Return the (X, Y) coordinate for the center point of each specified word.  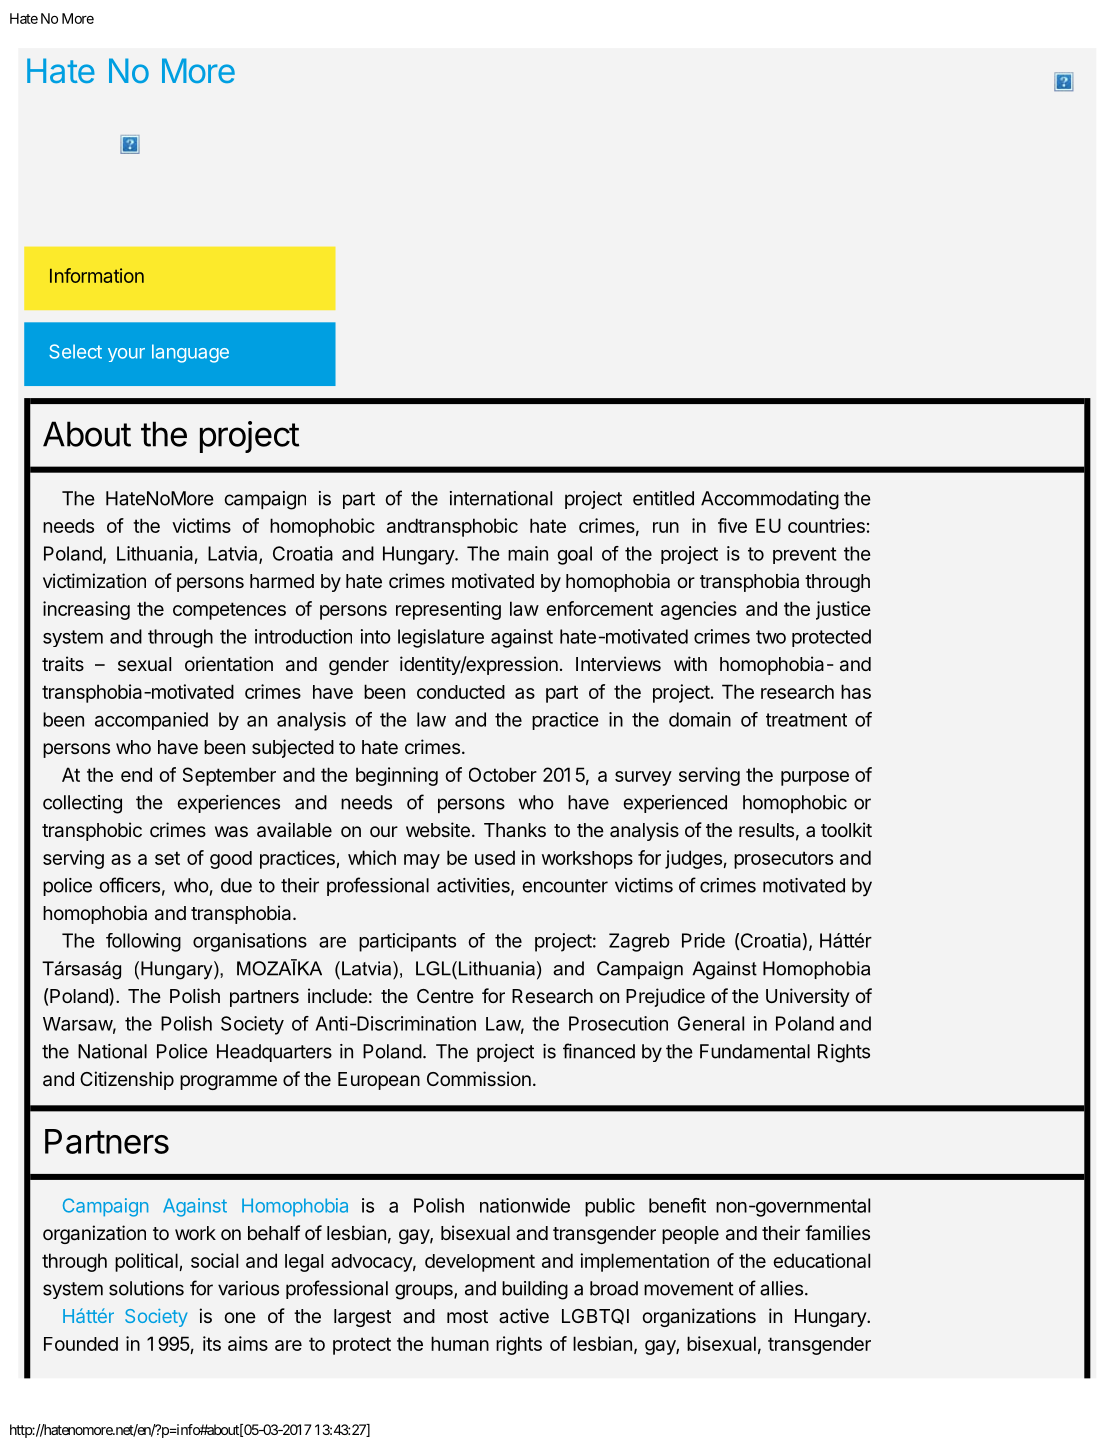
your (126, 355)
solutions (146, 1288)
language (190, 353)
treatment (806, 720)
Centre (445, 996)
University (808, 997)
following (143, 942)
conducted (461, 692)
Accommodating (770, 500)
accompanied (151, 721)
